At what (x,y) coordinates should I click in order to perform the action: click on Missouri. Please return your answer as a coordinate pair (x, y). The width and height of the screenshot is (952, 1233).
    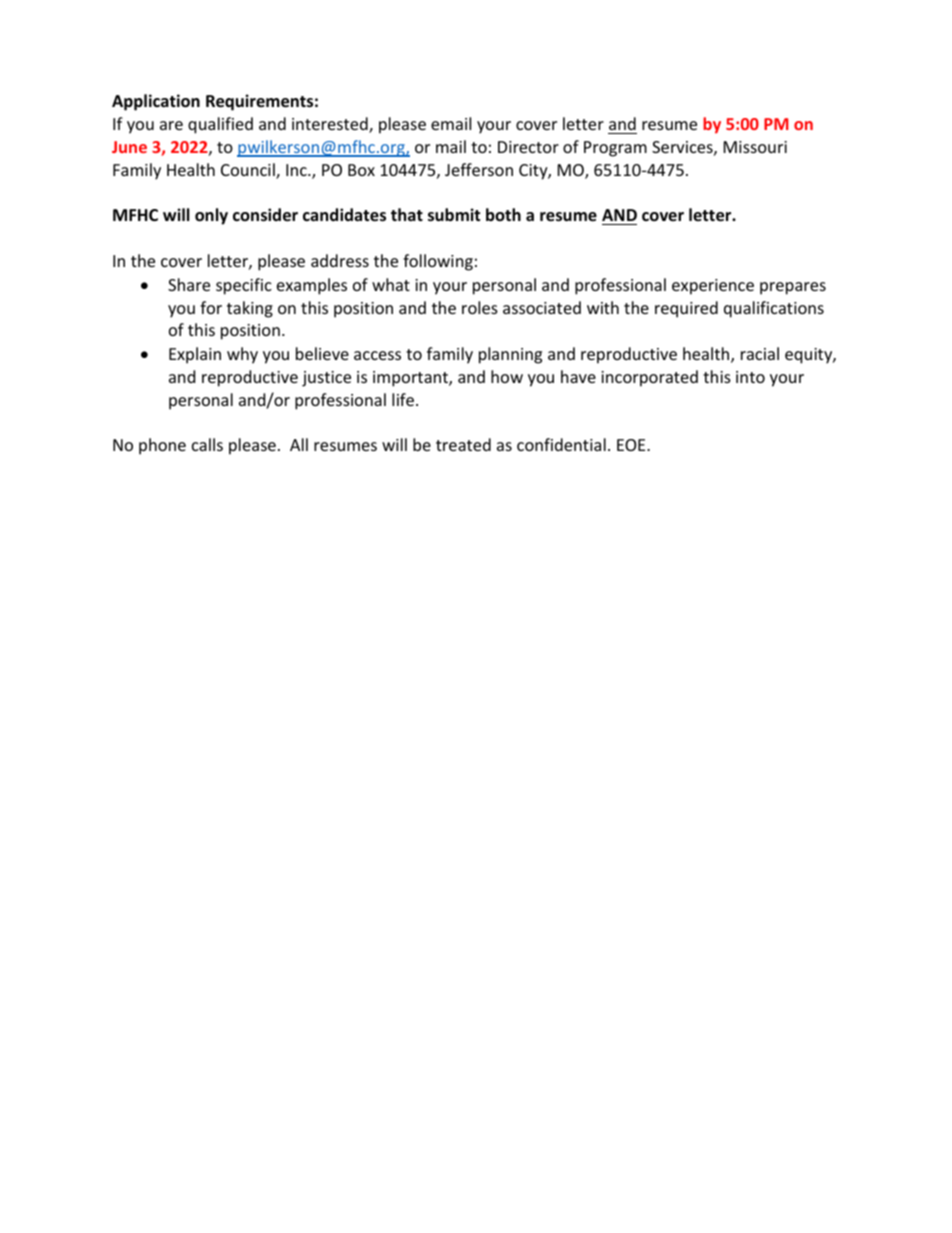
    Looking at the image, I should click on (755, 147).
